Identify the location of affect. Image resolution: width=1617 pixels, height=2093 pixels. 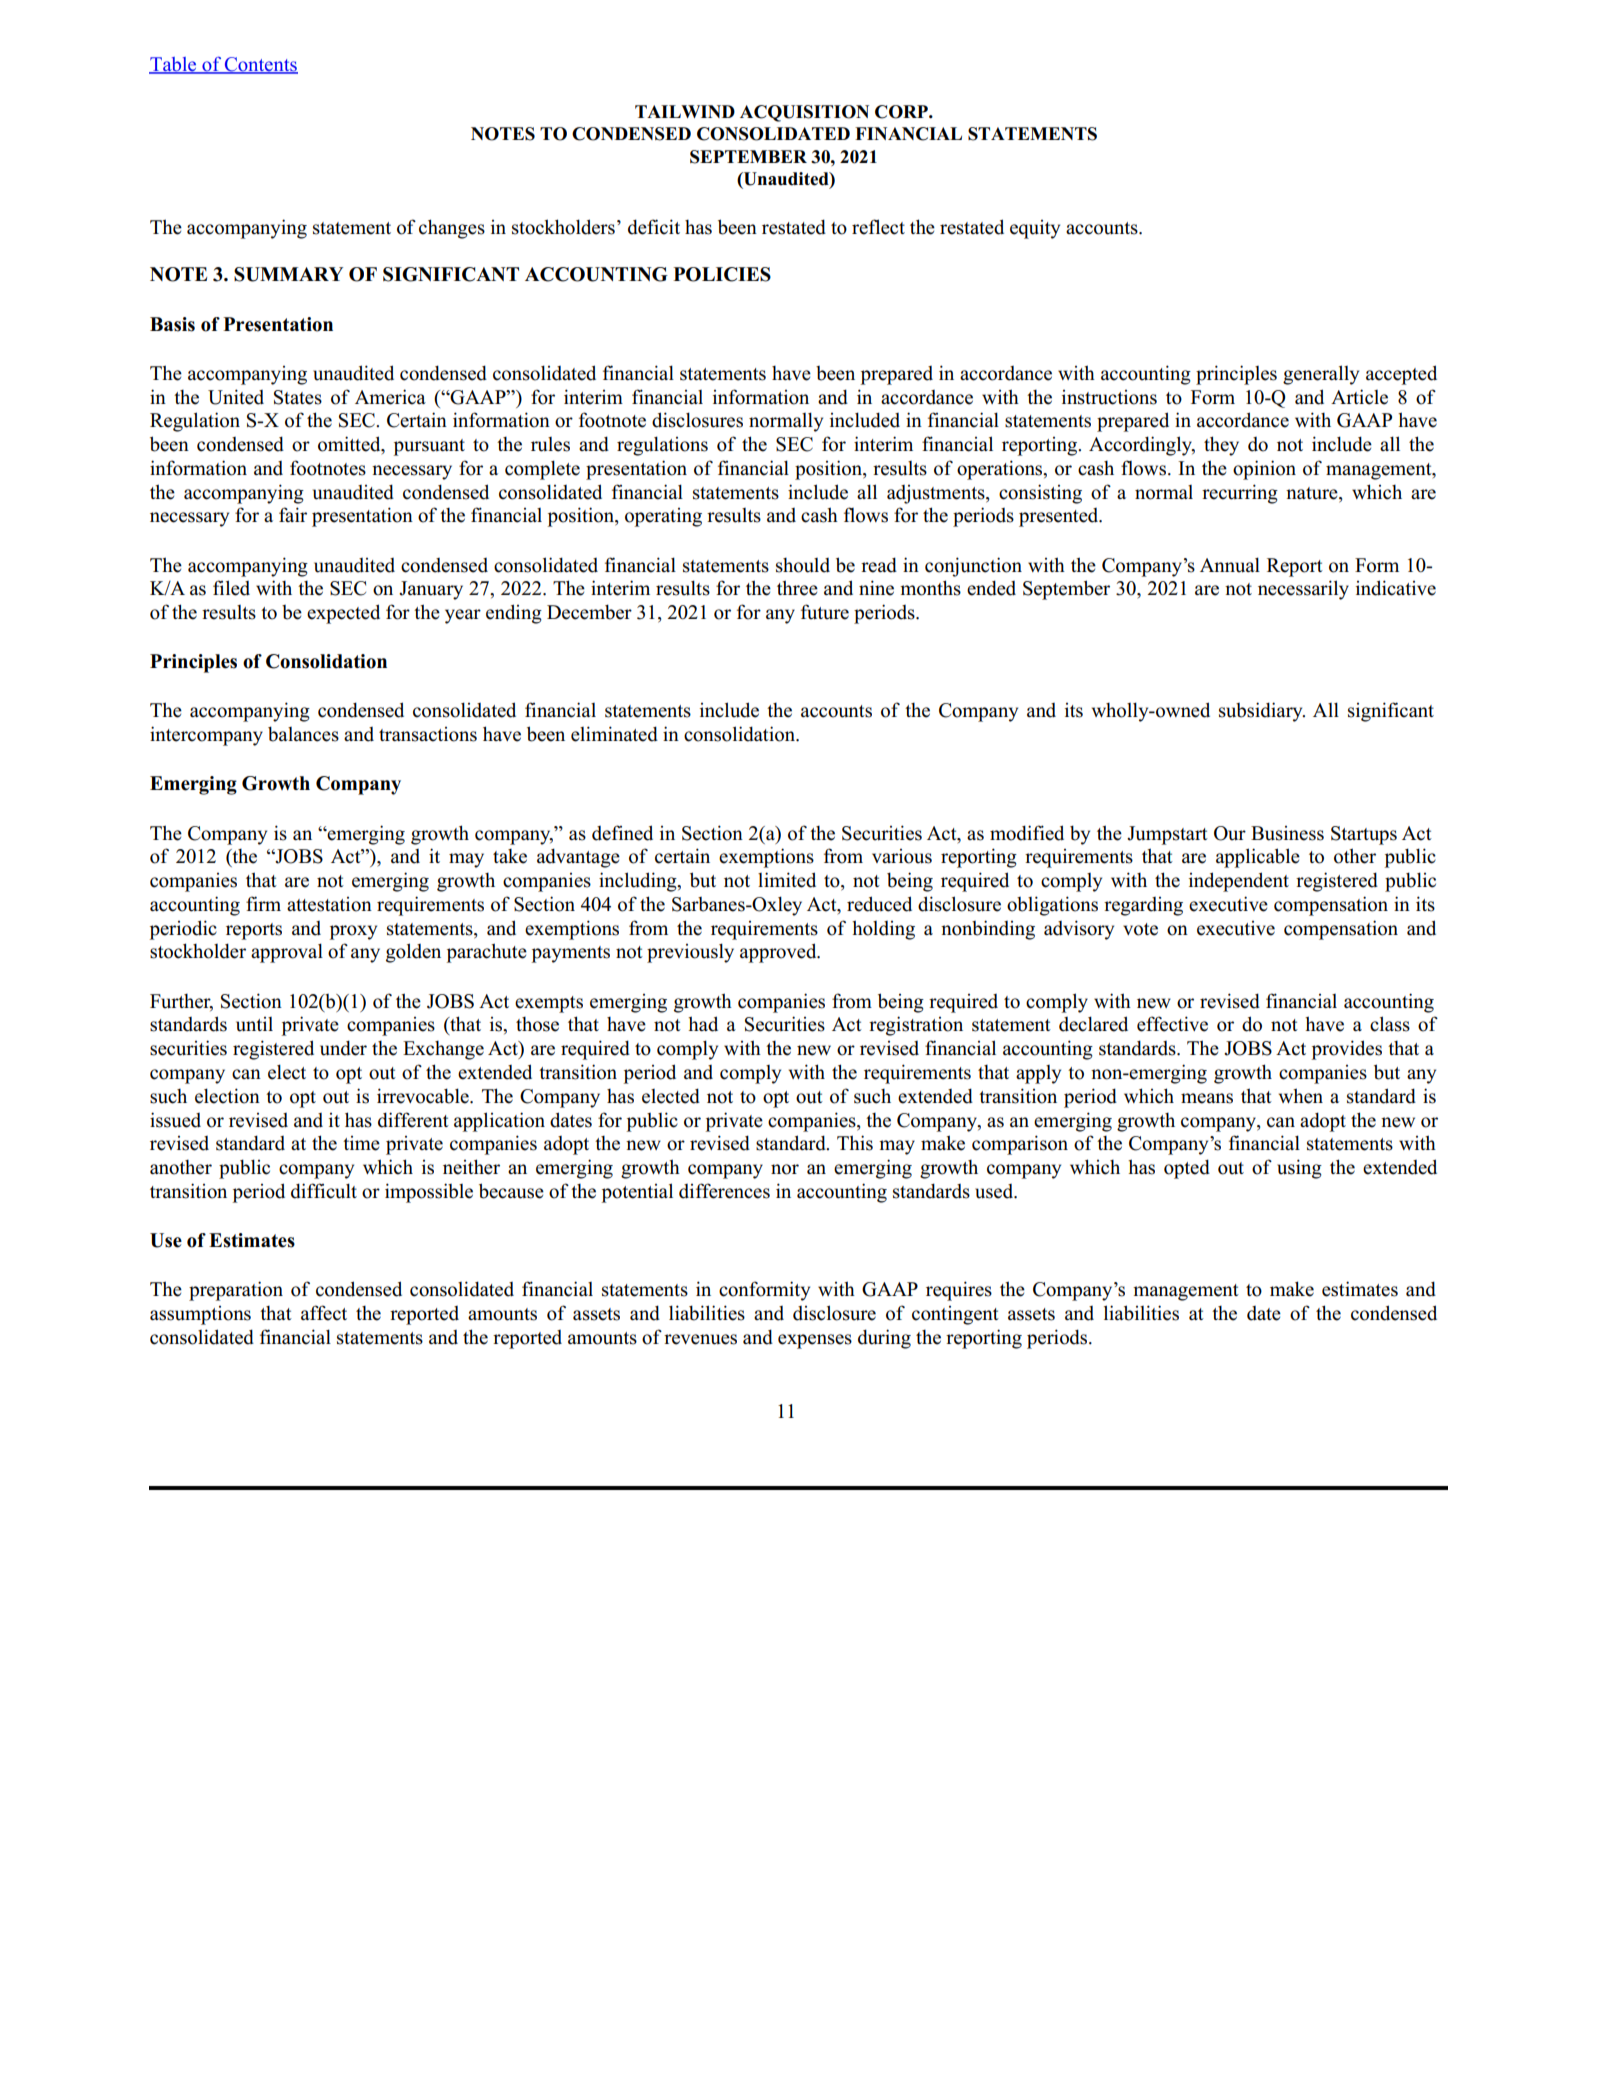
(324, 1313).
